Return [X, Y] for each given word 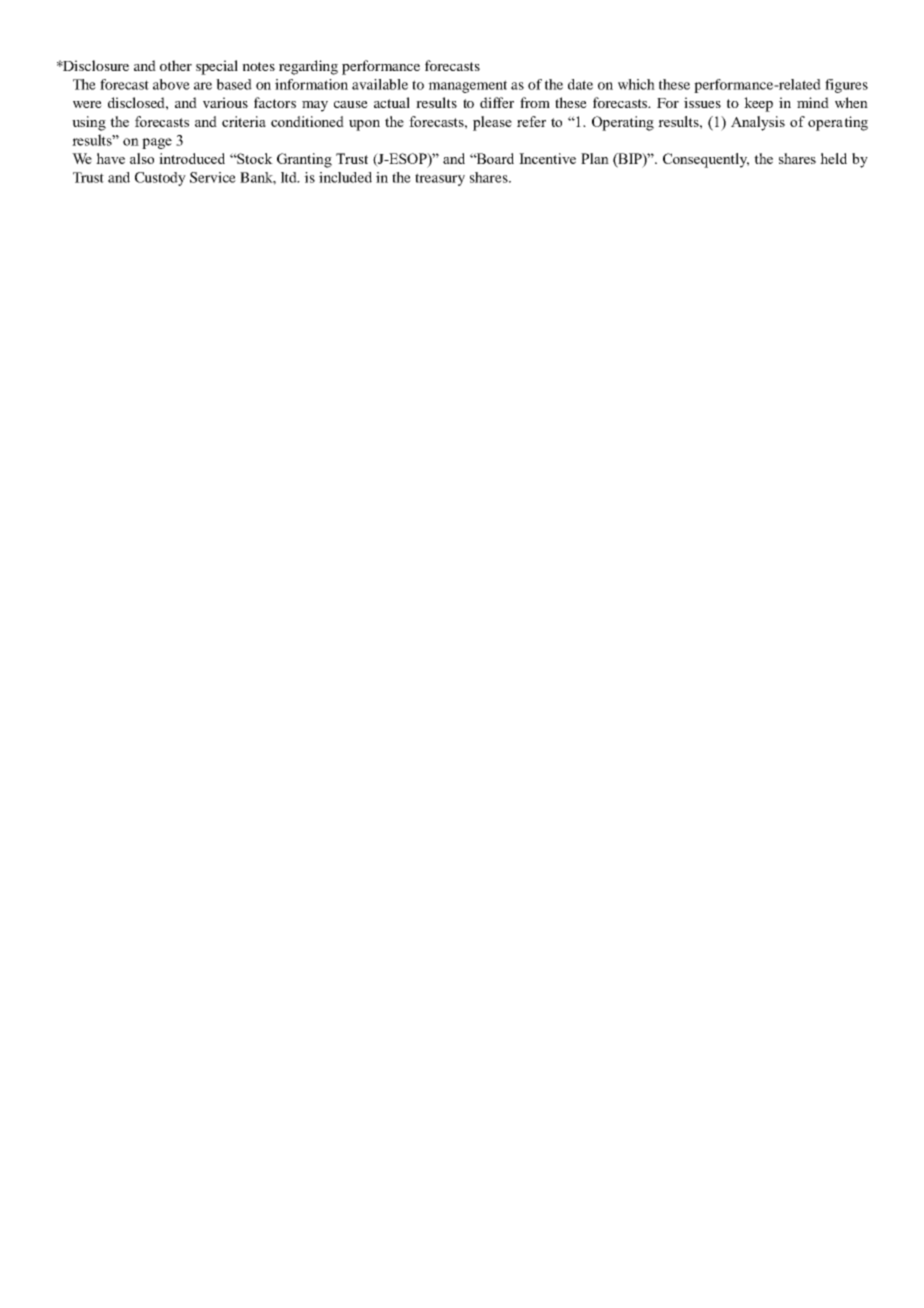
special [217, 67]
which [636, 84]
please [492, 123]
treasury [440, 179]
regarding [308, 67]
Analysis [758, 123]
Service [213, 177]
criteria [244, 121]
